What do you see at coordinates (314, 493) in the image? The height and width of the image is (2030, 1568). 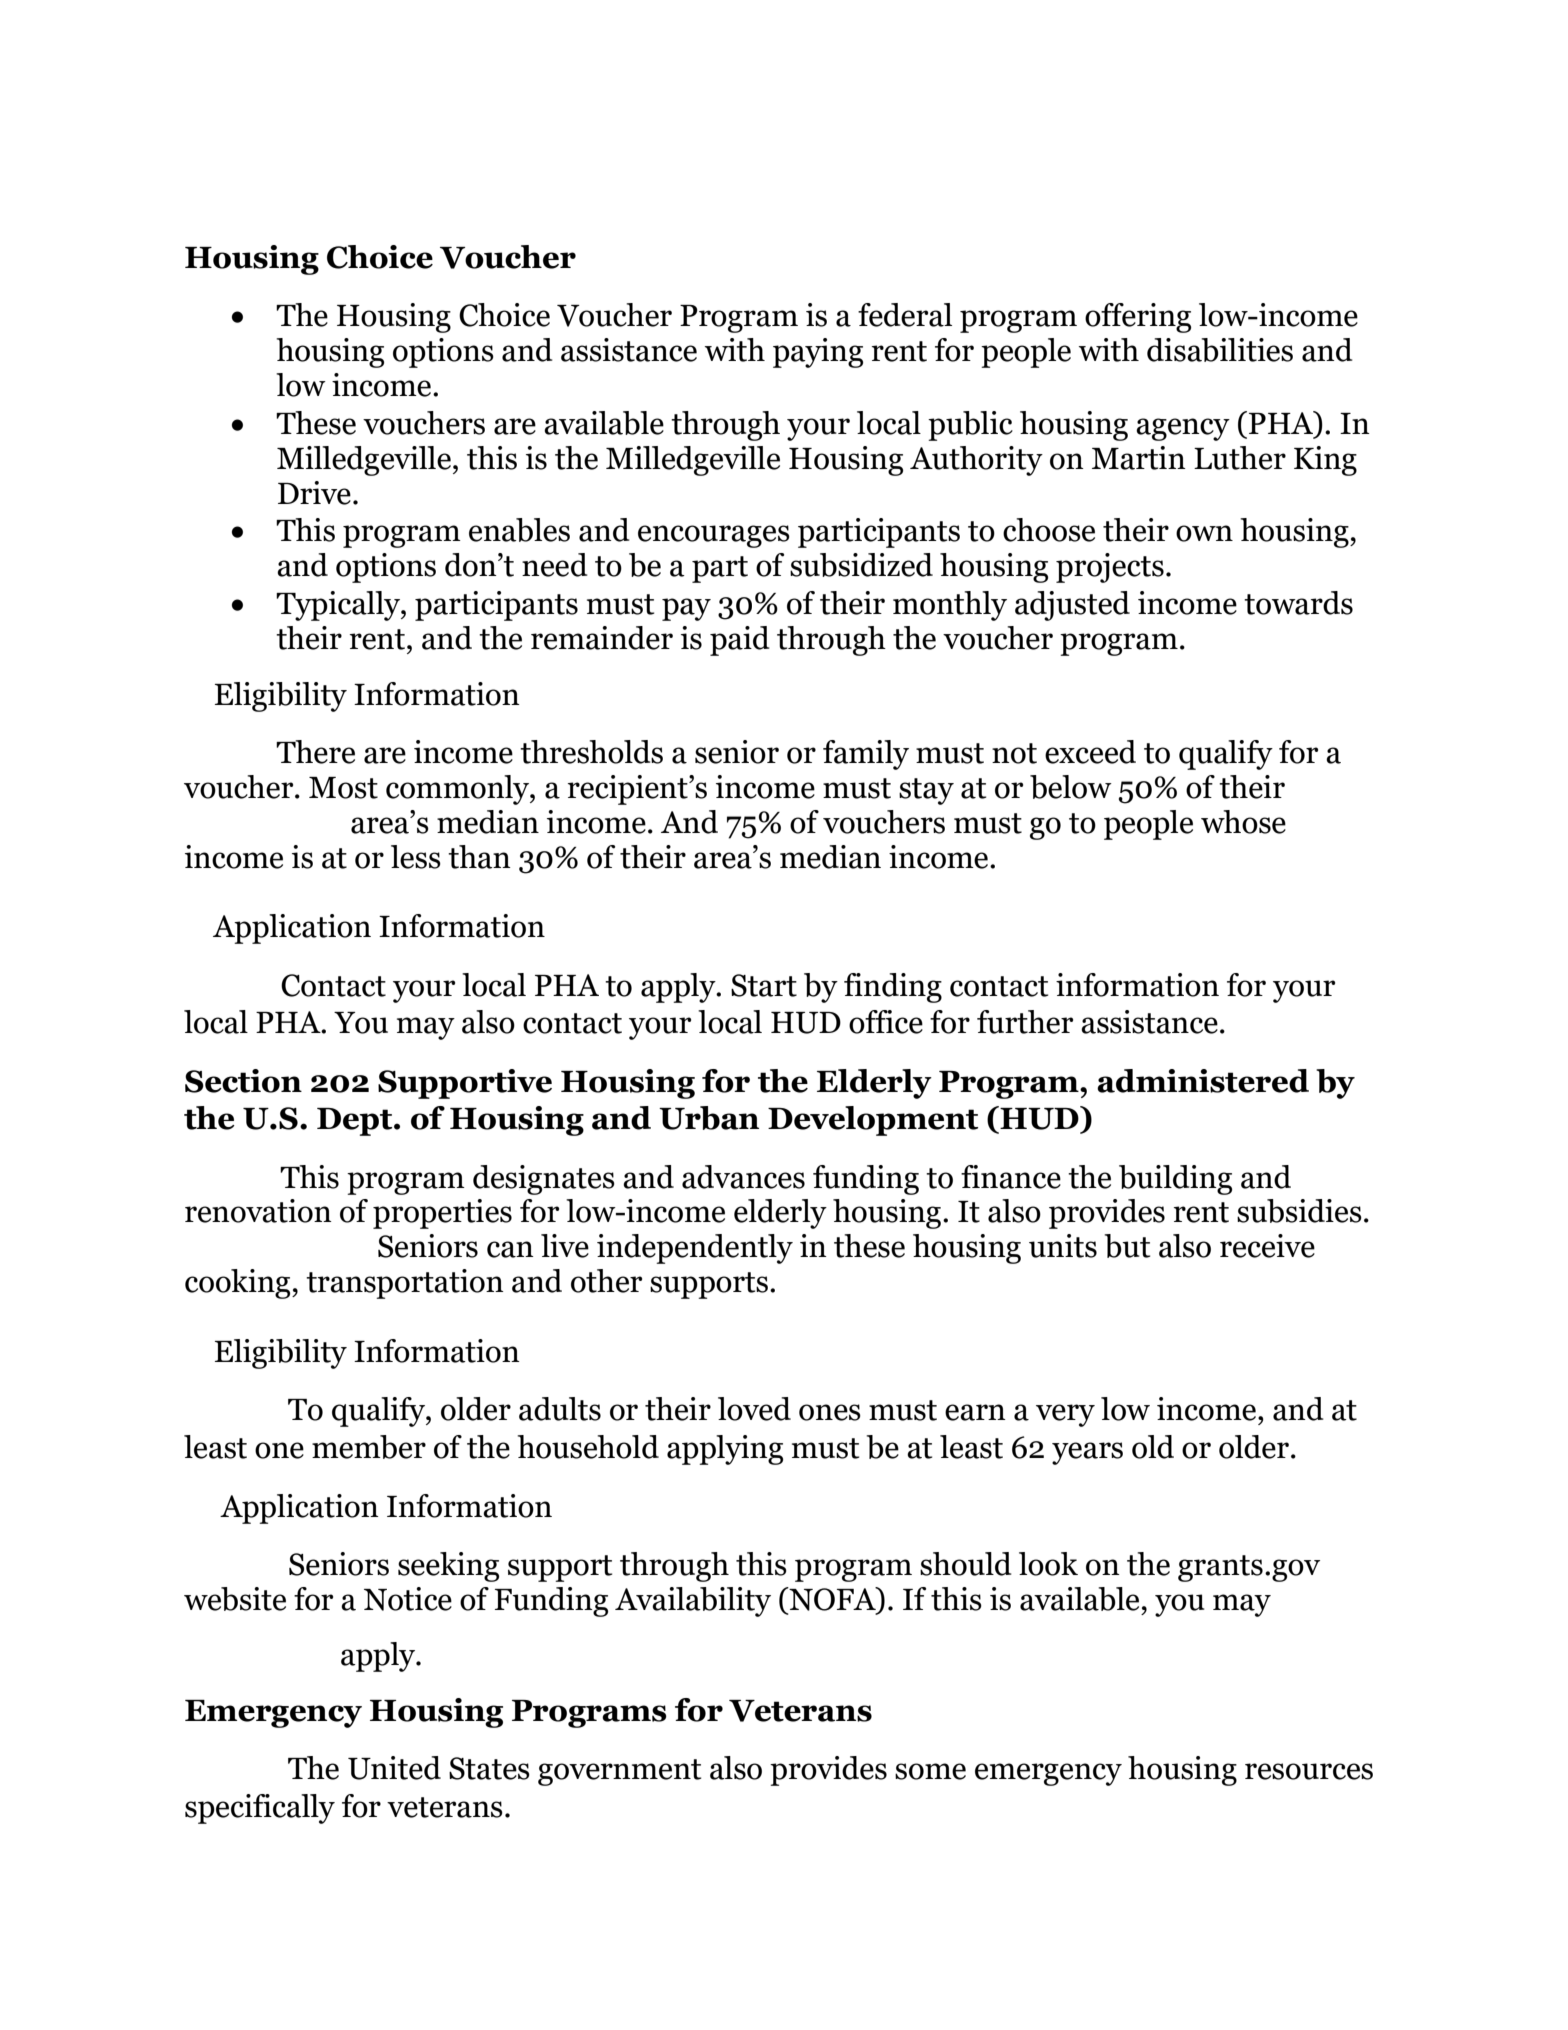 I see `Drive` at bounding box center [314, 493].
